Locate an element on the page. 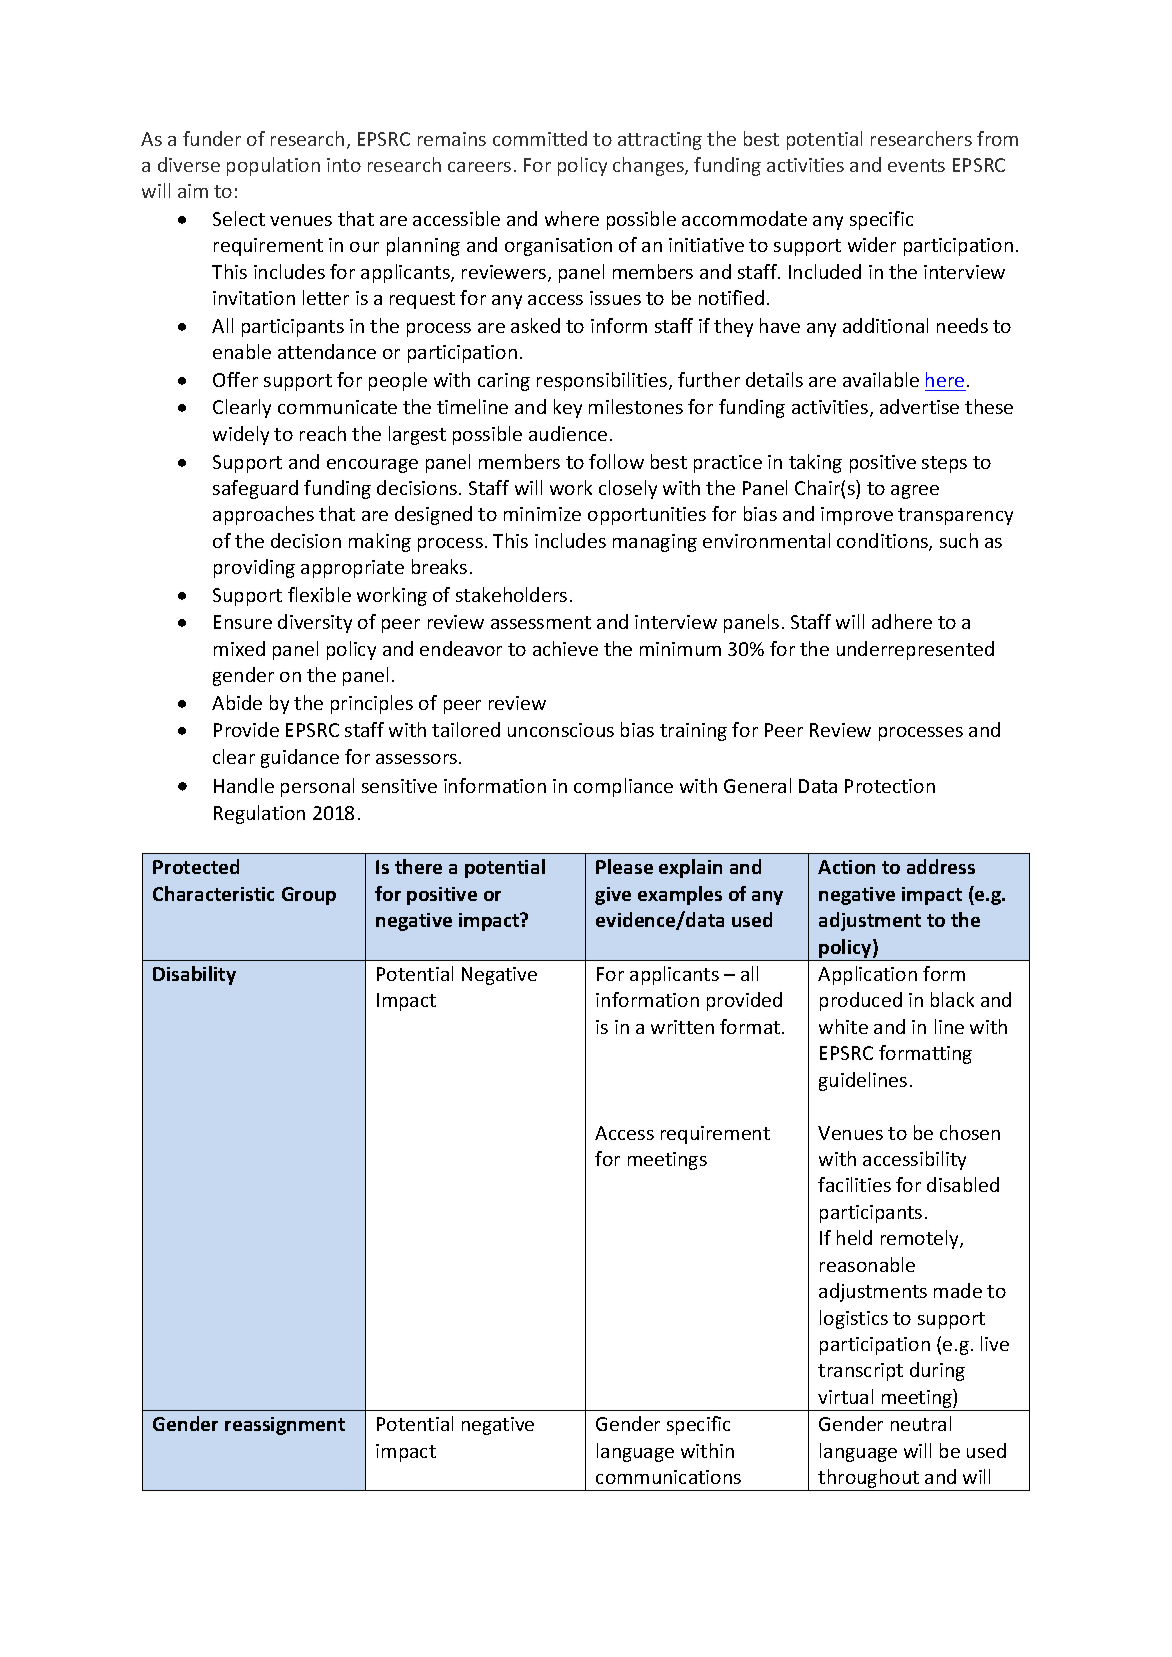 This image has height=1657, width=1172. changes is located at coordinates (649, 166).
